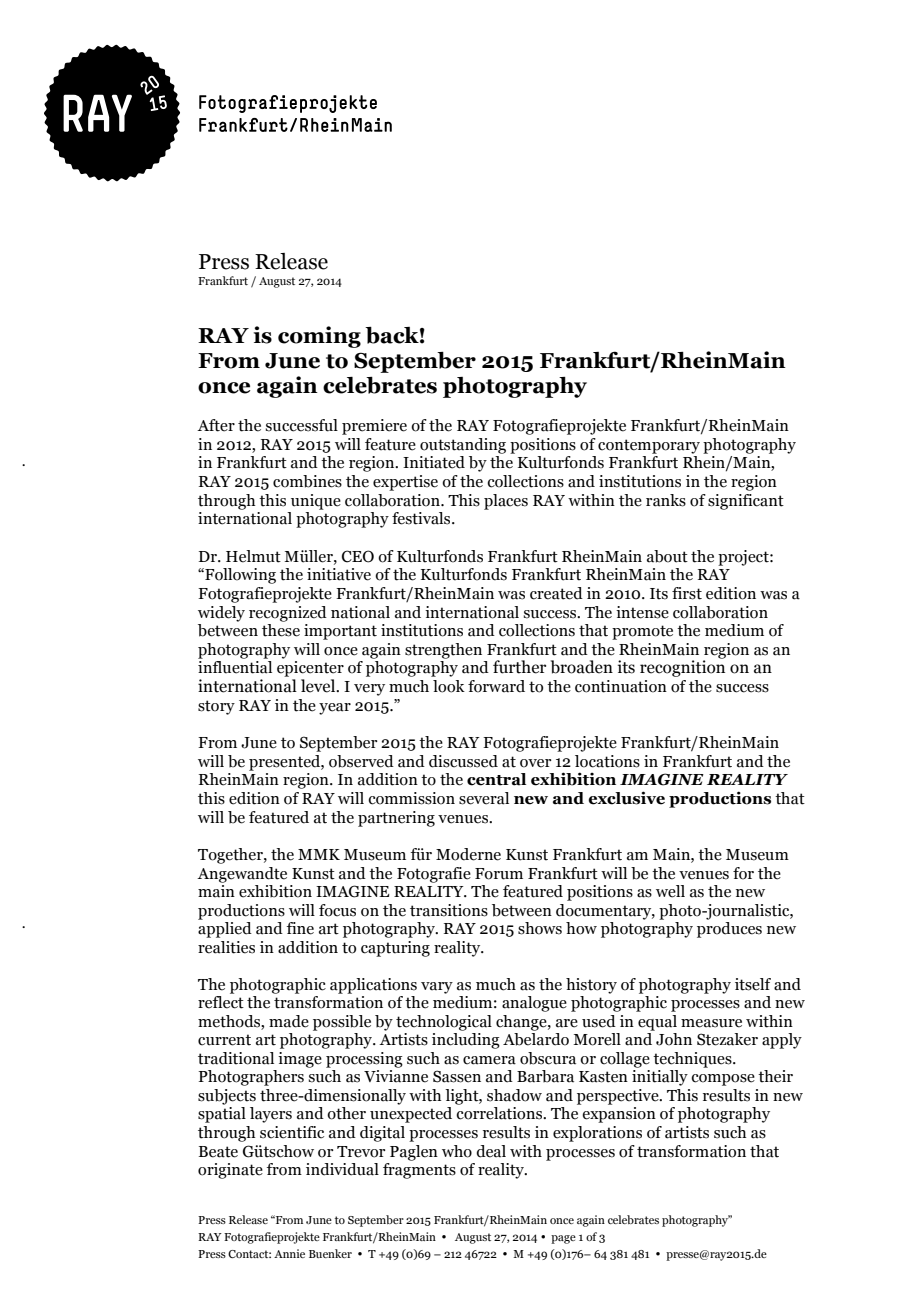 The height and width of the screenshot is (1308, 924). What do you see at coordinates (649, 446) in the screenshot?
I see `contemporary` at bounding box center [649, 446].
